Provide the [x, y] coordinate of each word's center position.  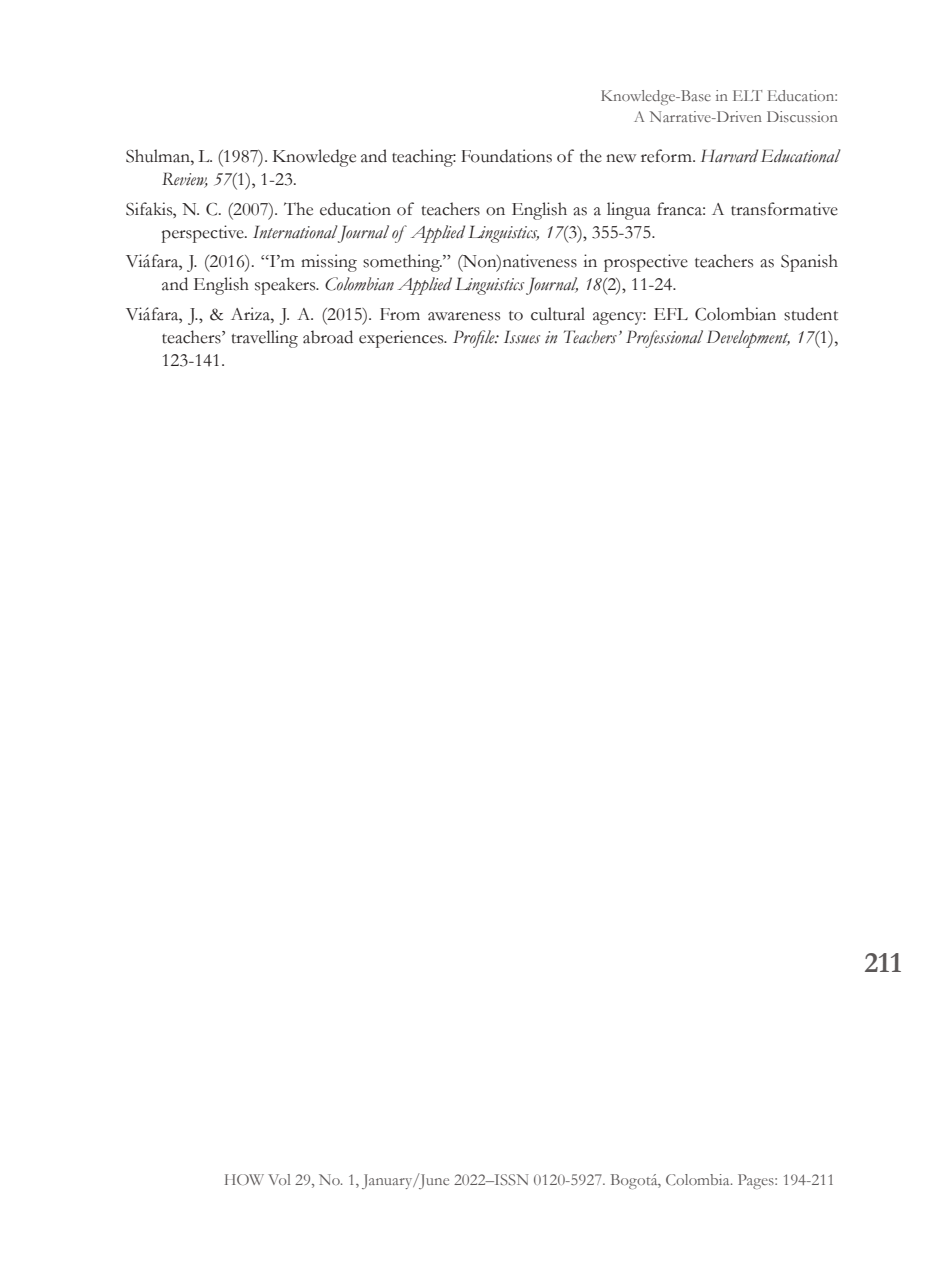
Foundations [506, 156]
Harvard [729, 156]
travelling [265, 339]
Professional [664, 339]
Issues [522, 337]
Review [185, 180]
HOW [244, 1179]
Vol [279, 1179]
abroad [328, 337]
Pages [757, 1181]
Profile [475, 339]
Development [748, 339]
